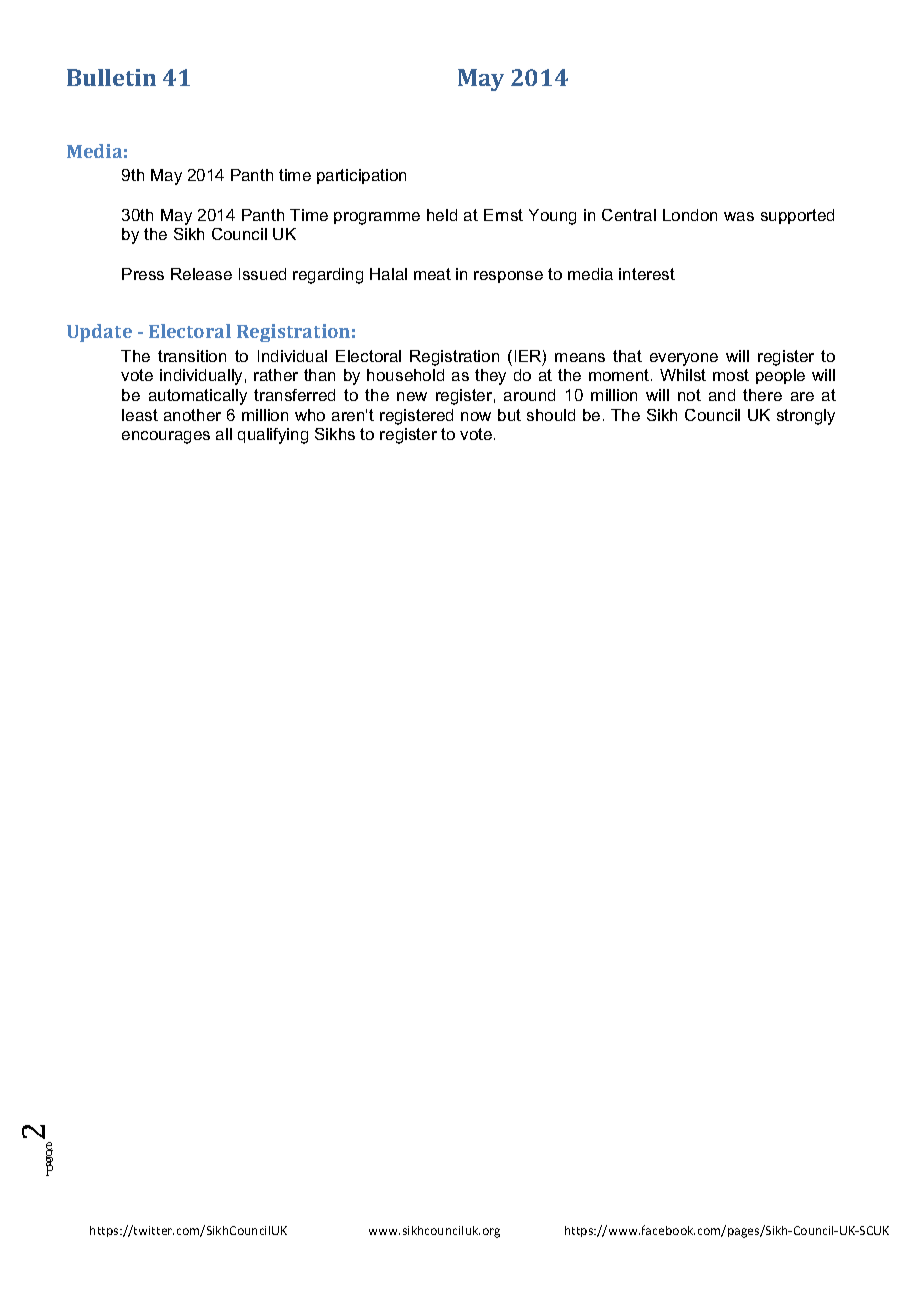 This screenshot has height=1308, width=924. Describe the element at coordinates (739, 216) in the screenshot. I see `was` at that location.
